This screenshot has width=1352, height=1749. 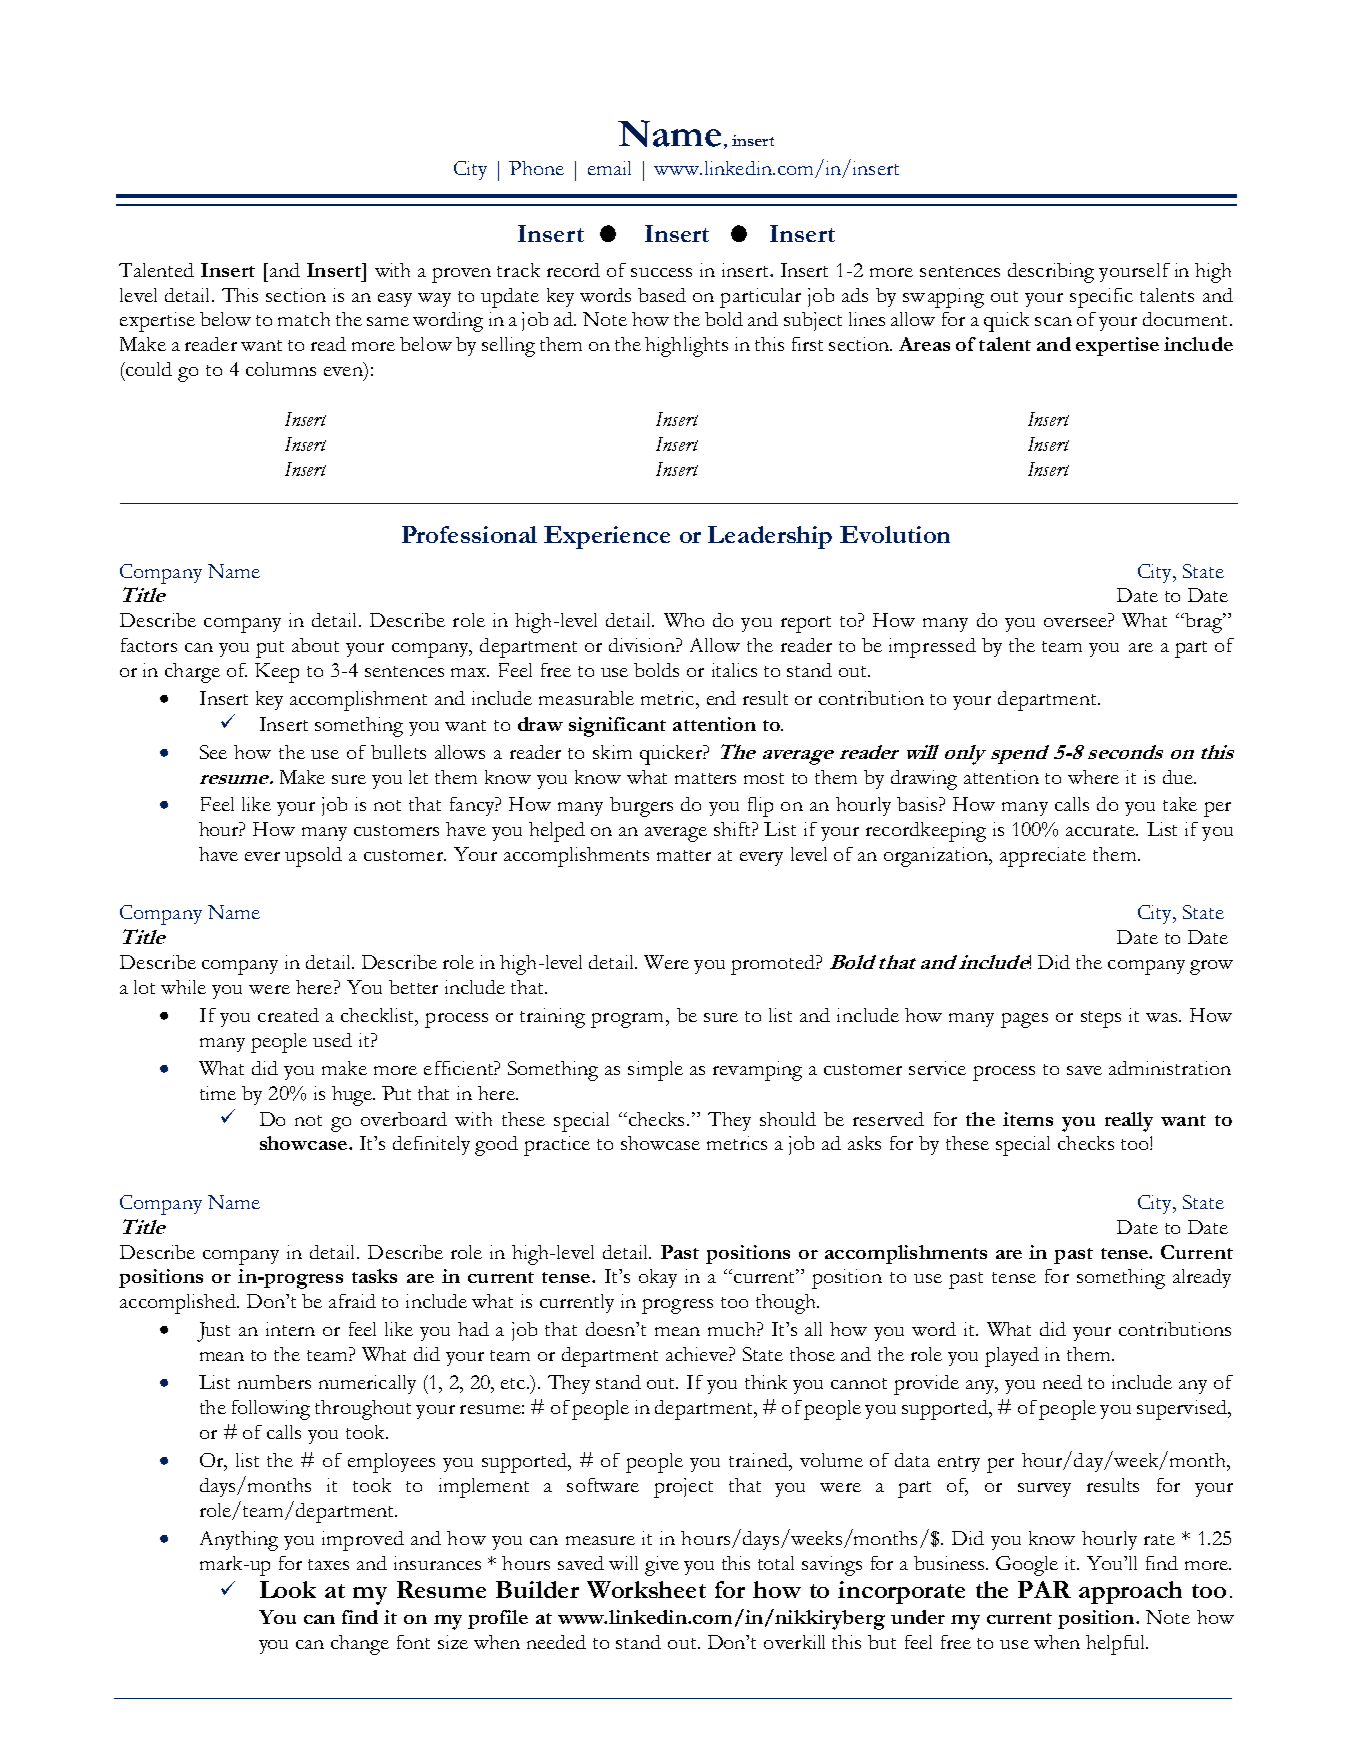 What do you see at coordinates (661, 272) in the screenshot?
I see `success` at bounding box center [661, 272].
